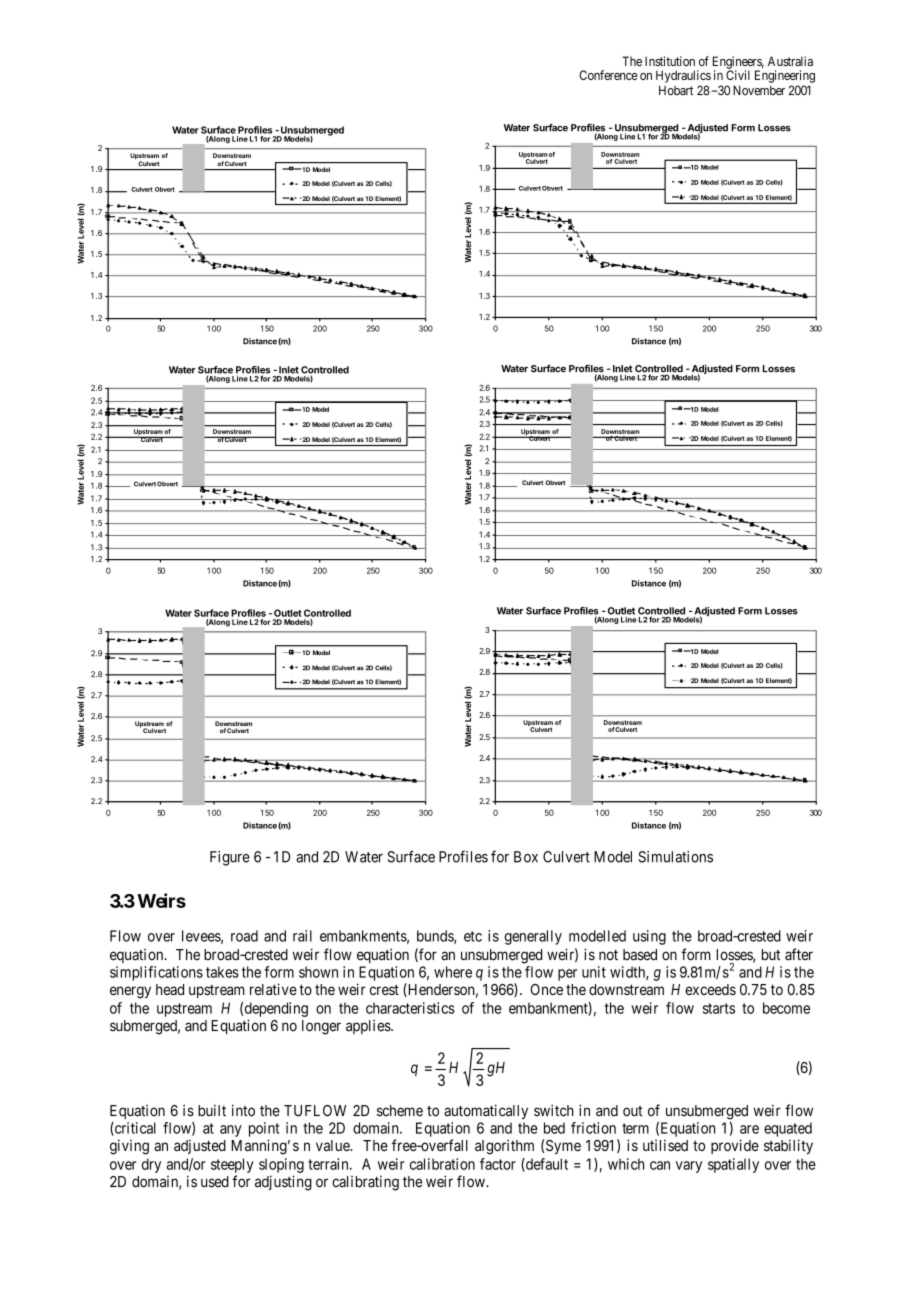  What do you see at coordinates (675, 857) in the screenshot?
I see `Simulations` at bounding box center [675, 857].
